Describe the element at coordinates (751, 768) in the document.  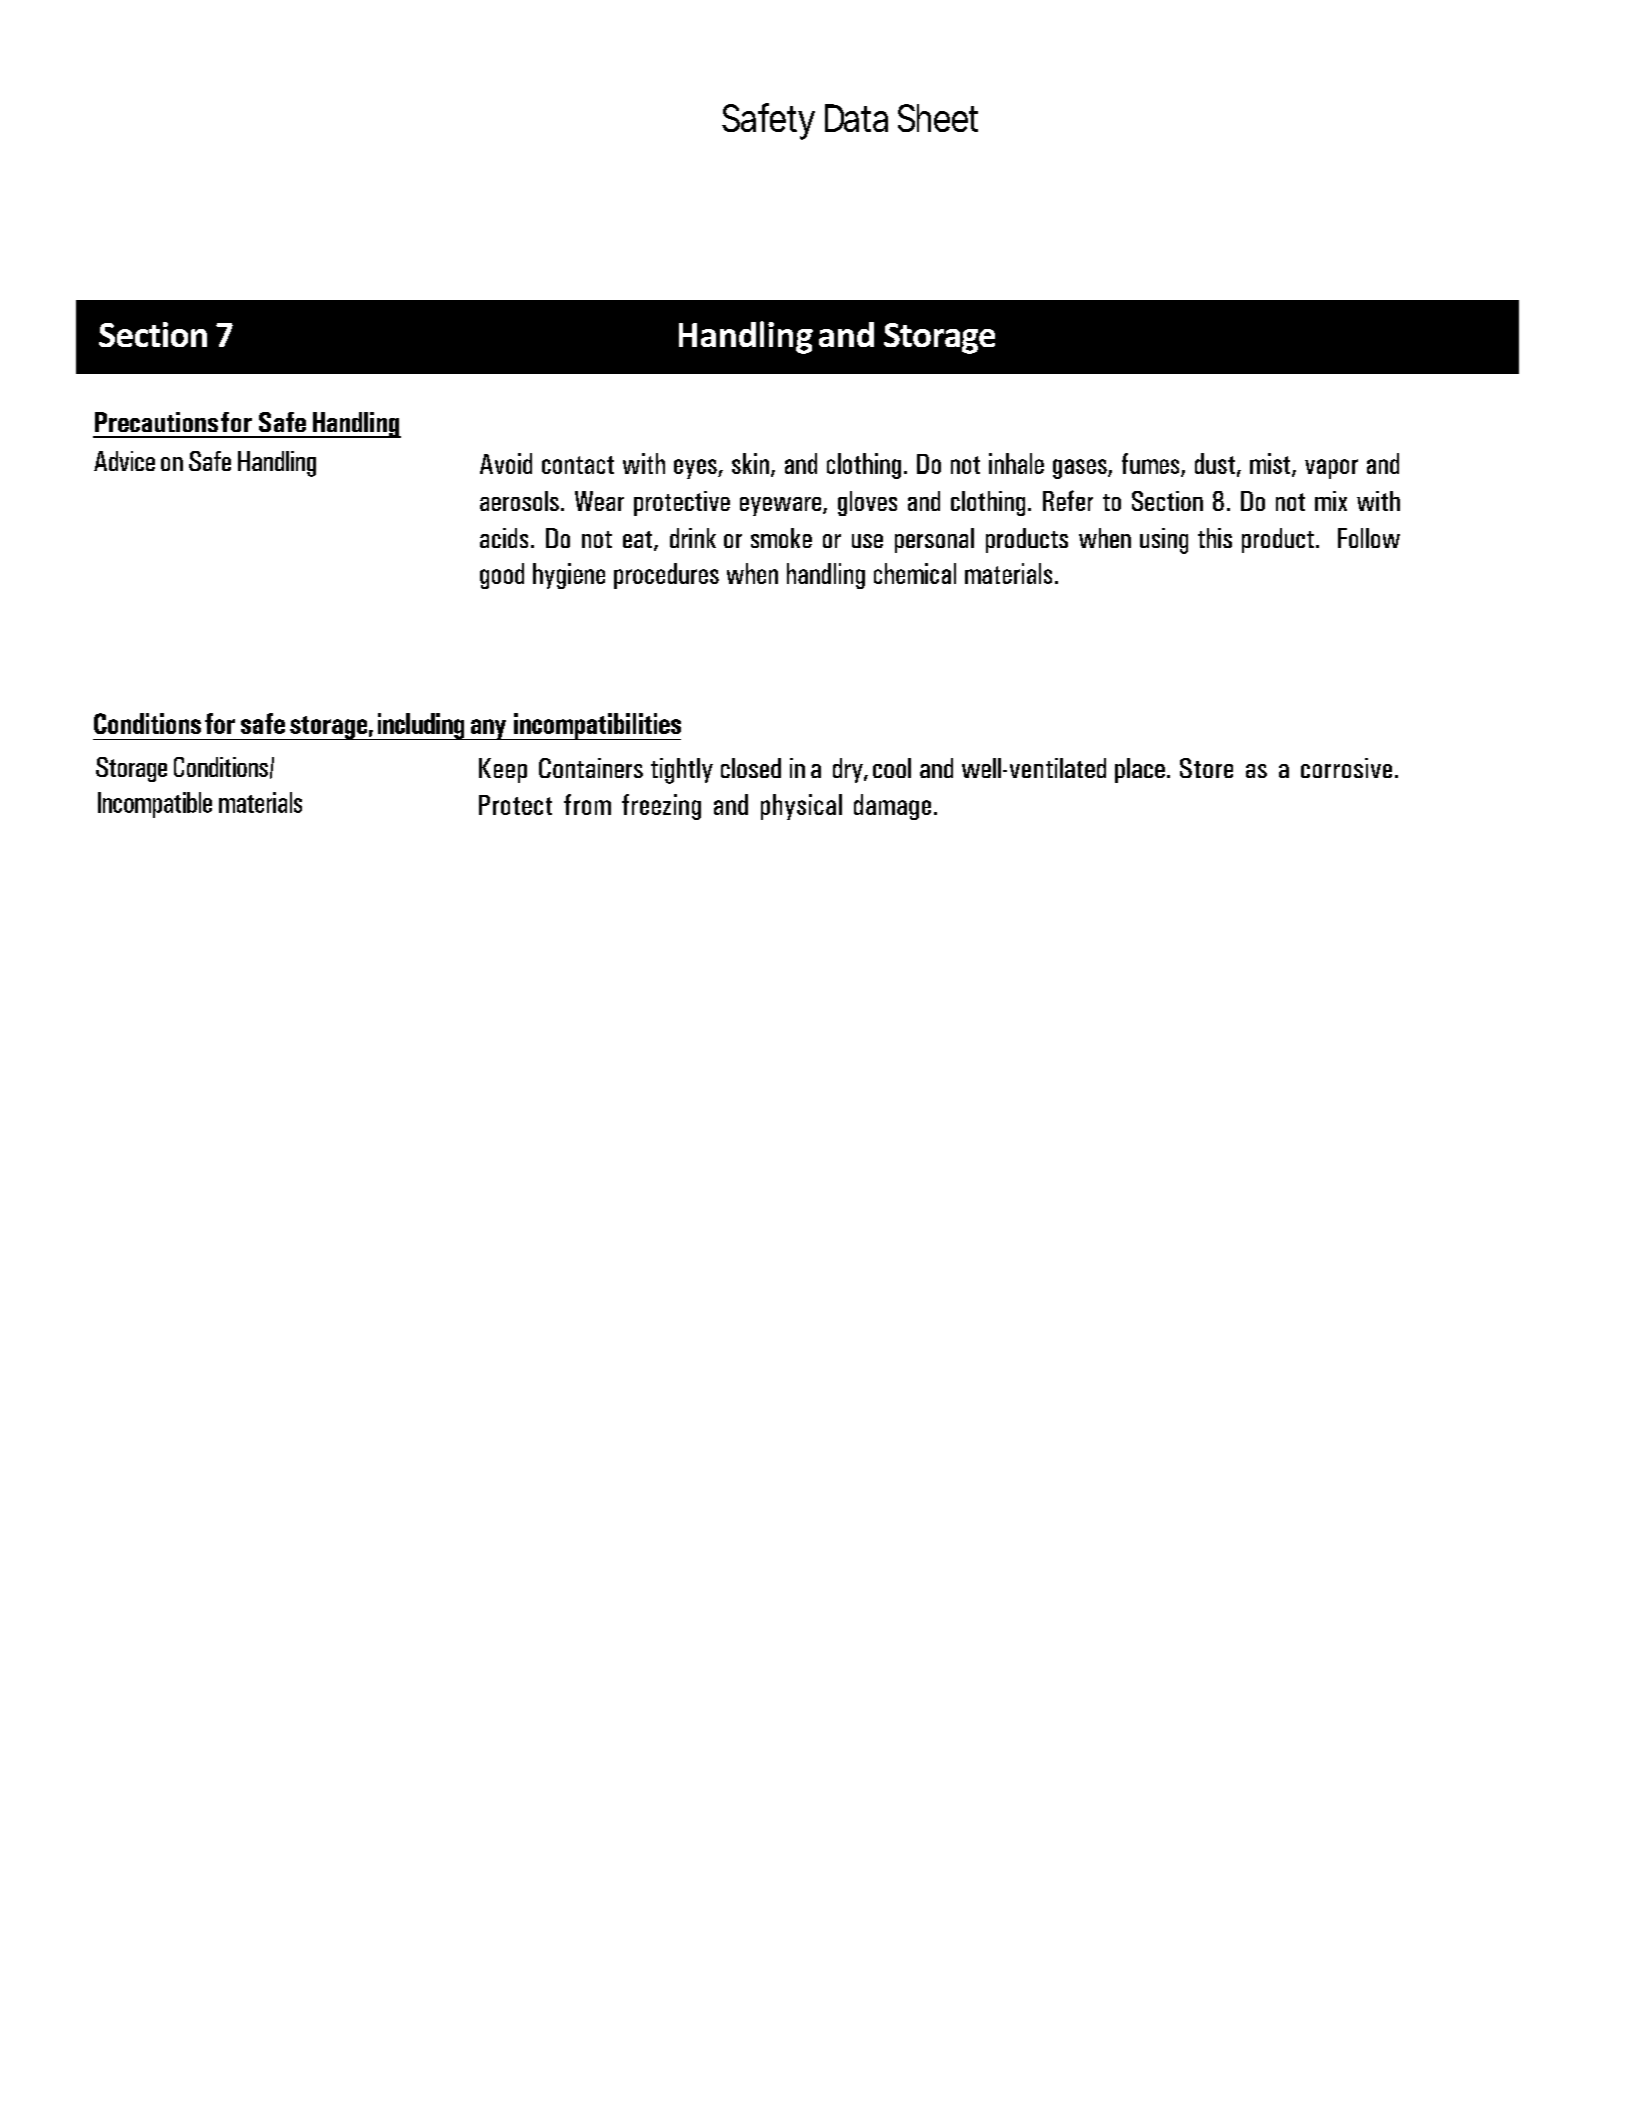
I see `closed` at that location.
